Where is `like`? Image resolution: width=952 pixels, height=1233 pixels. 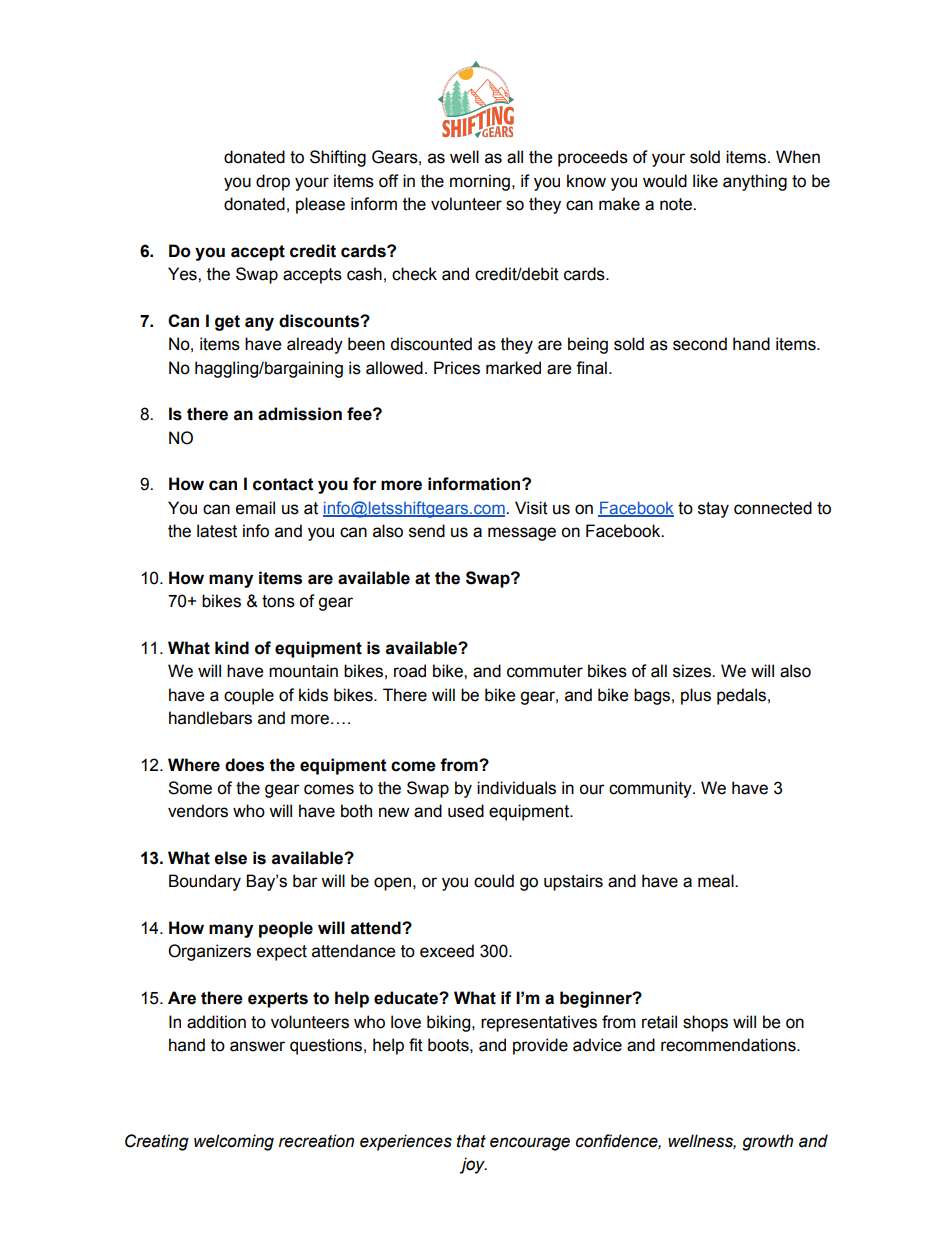
like is located at coordinates (705, 181).
